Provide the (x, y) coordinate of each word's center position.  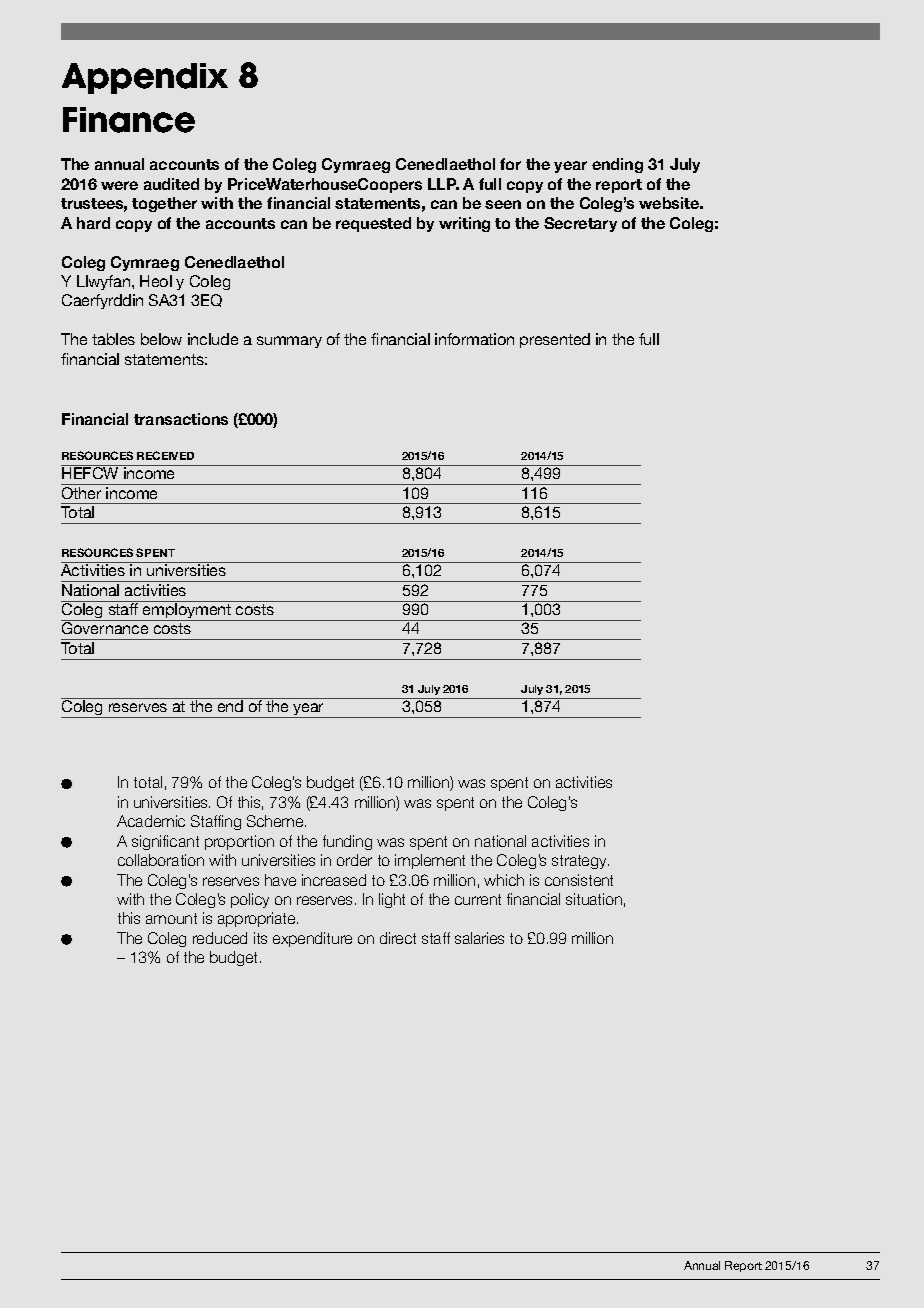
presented (555, 340)
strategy (580, 862)
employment (187, 611)
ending (617, 165)
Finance (129, 120)
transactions (181, 419)
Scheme (276, 821)
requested (373, 224)
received (165, 455)
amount (171, 918)
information (474, 339)
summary (289, 342)
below (161, 339)
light (392, 900)
